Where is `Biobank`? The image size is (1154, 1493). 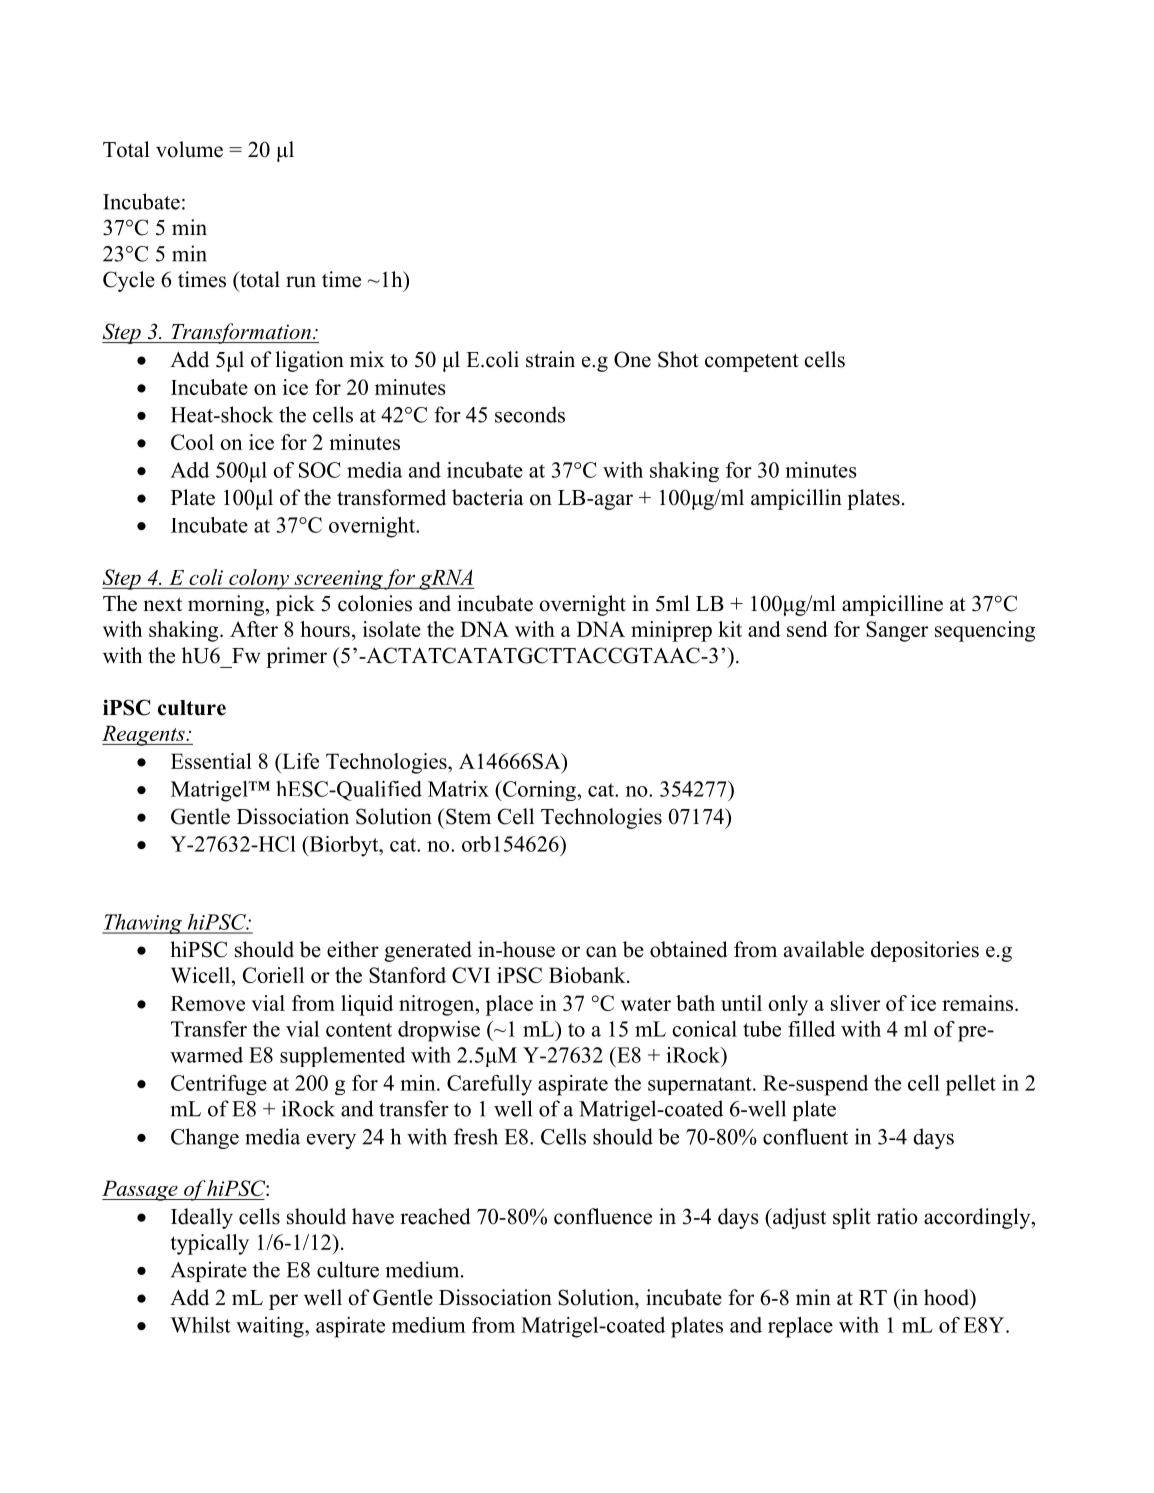
Biobank is located at coordinates (588, 975).
